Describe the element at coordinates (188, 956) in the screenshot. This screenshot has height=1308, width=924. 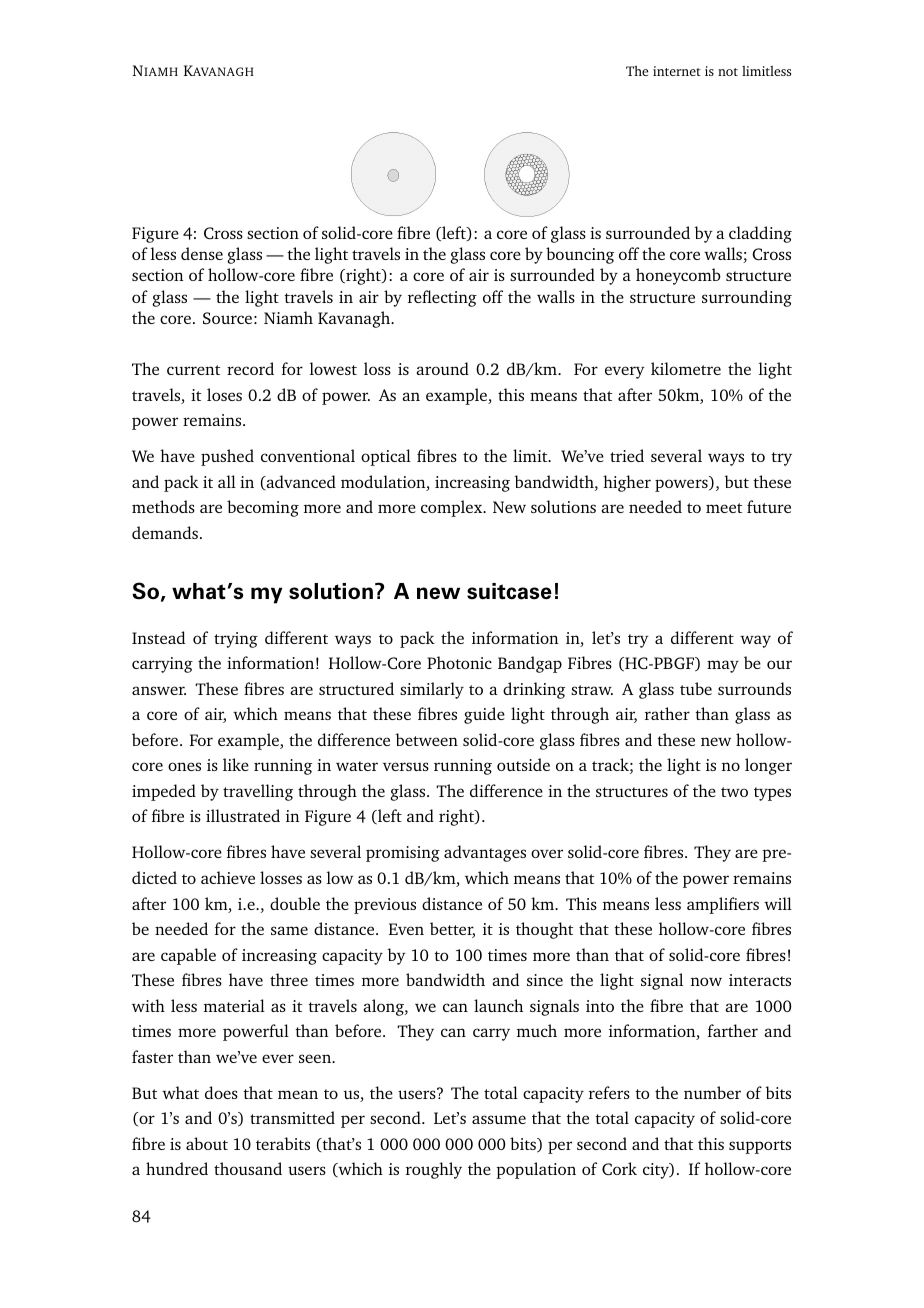
I see `capable` at that location.
